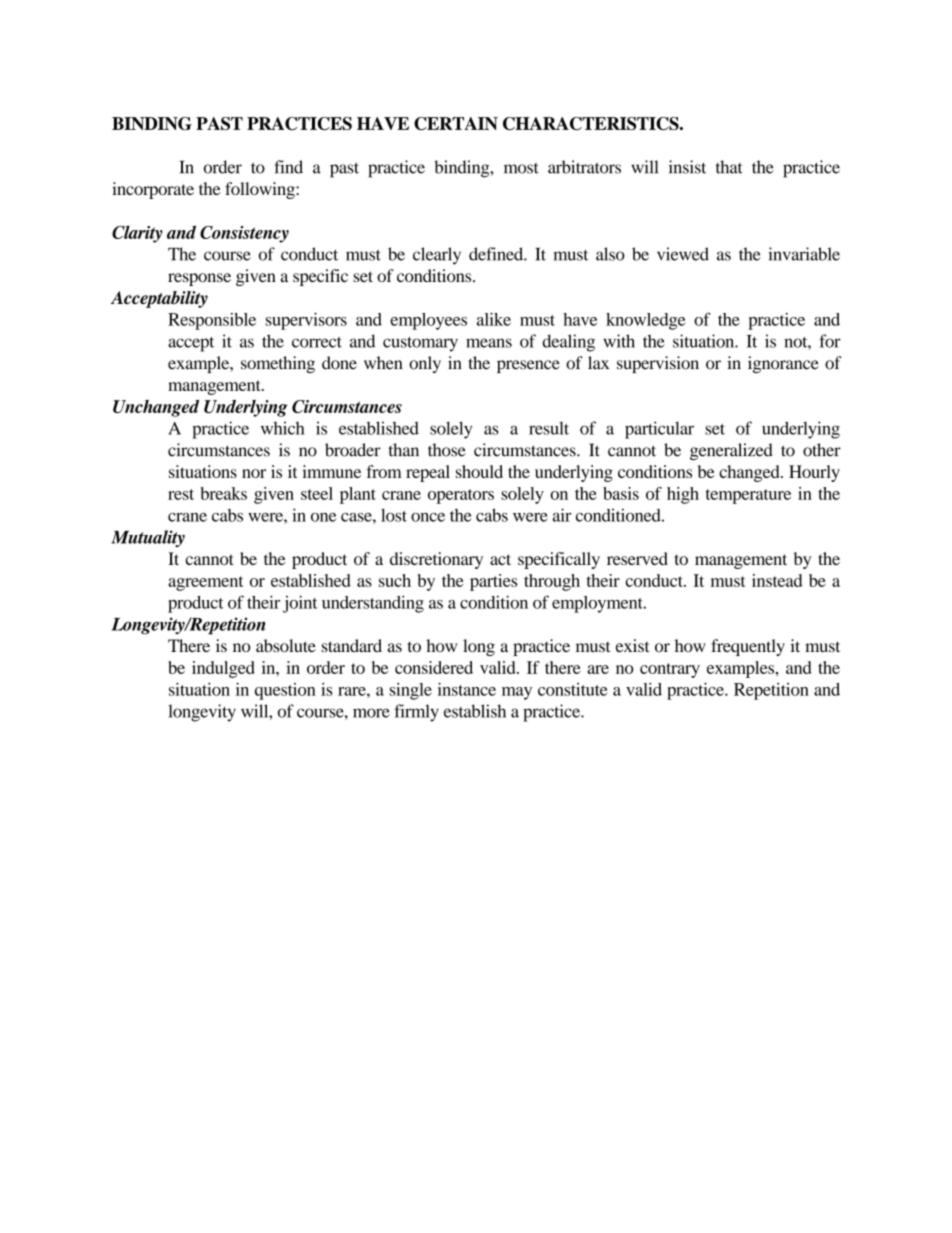 Image resolution: width=952 pixels, height=1233 pixels. I want to click on instance, so click(467, 689).
